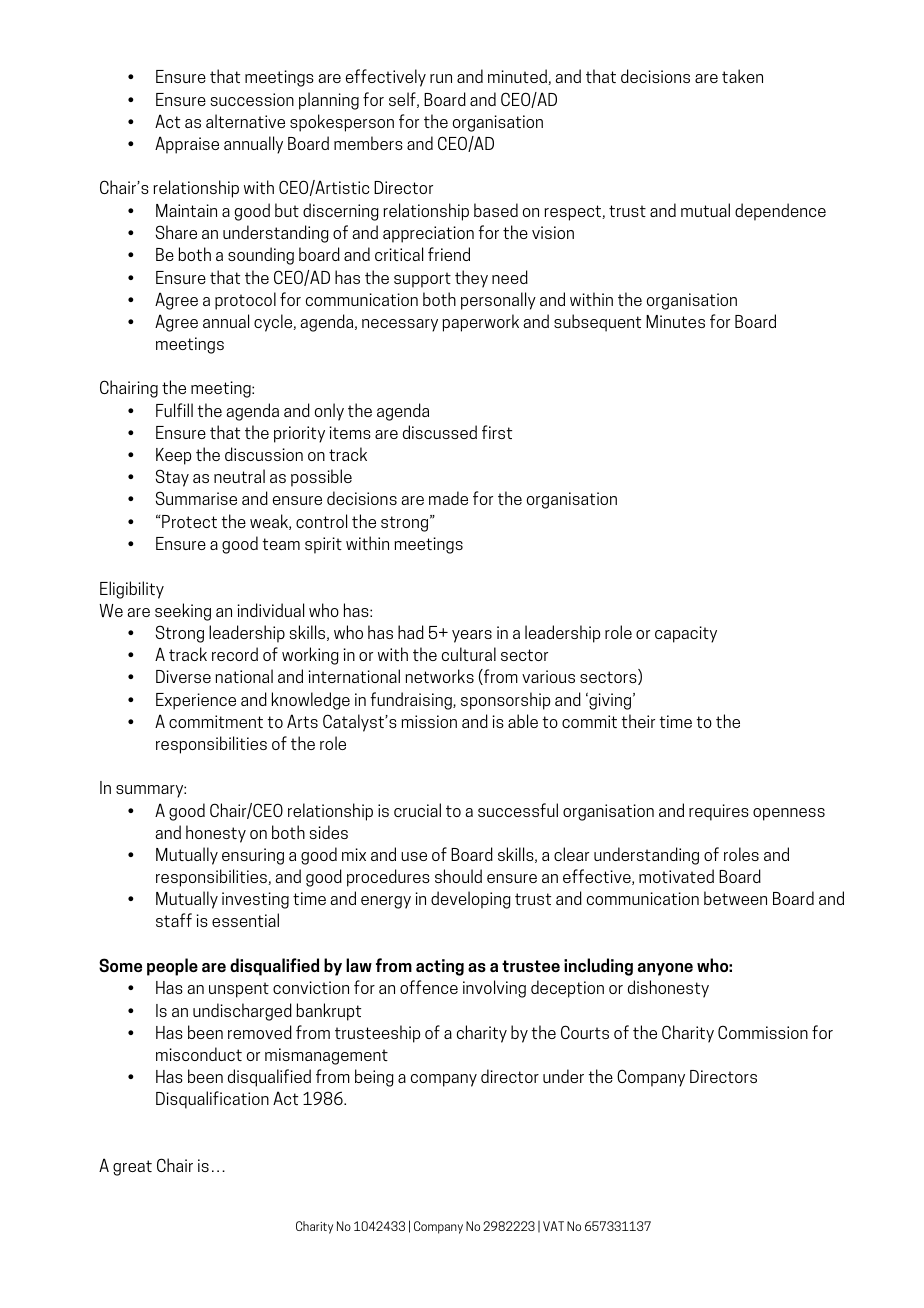 The height and width of the image is (1308, 924). What do you see at coordinates (212, 1100) in the image?
I see `Disqualification` at bounding box center [212, 1100].
